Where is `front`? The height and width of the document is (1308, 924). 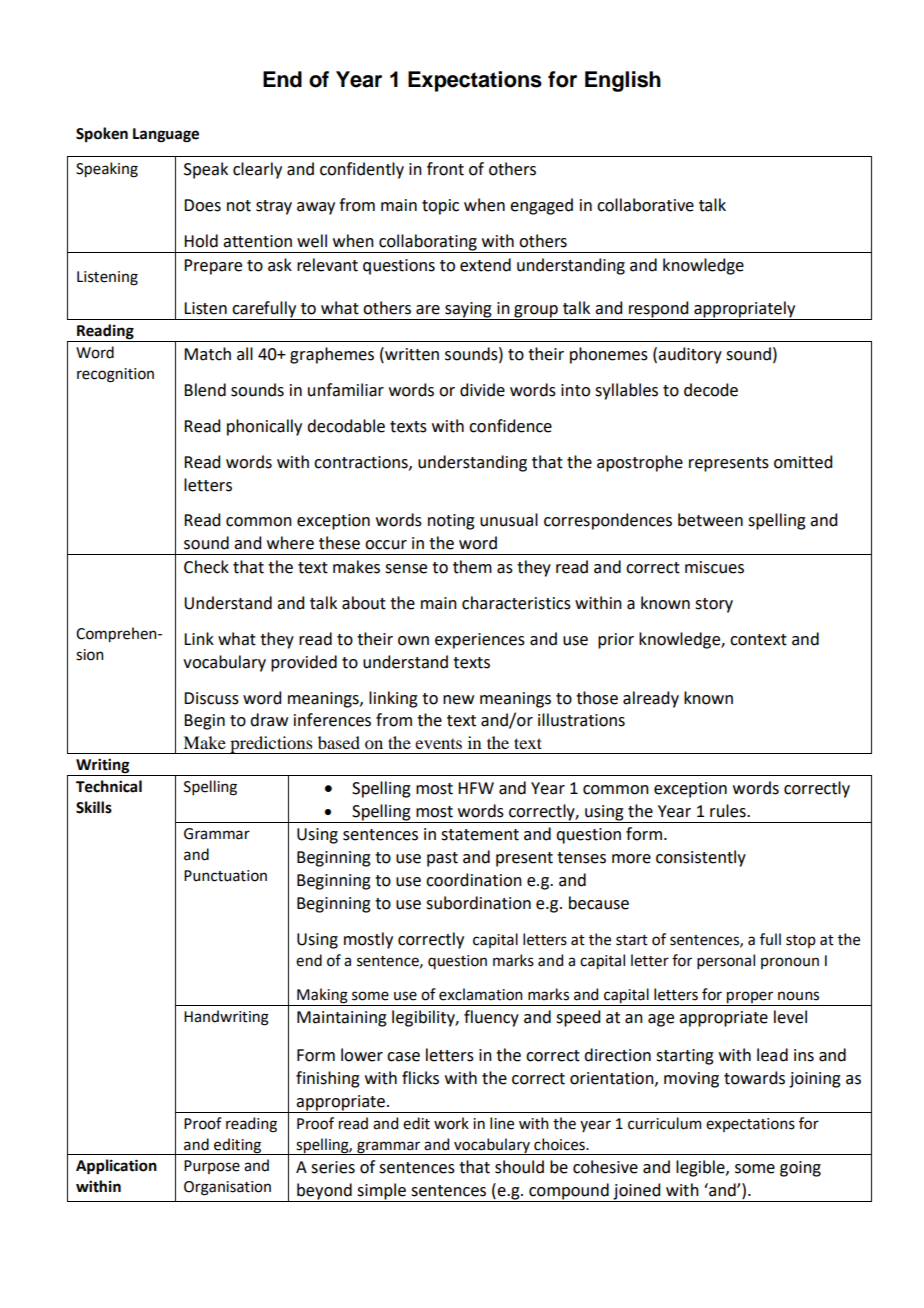
front is located at coordinates (445, 169).
